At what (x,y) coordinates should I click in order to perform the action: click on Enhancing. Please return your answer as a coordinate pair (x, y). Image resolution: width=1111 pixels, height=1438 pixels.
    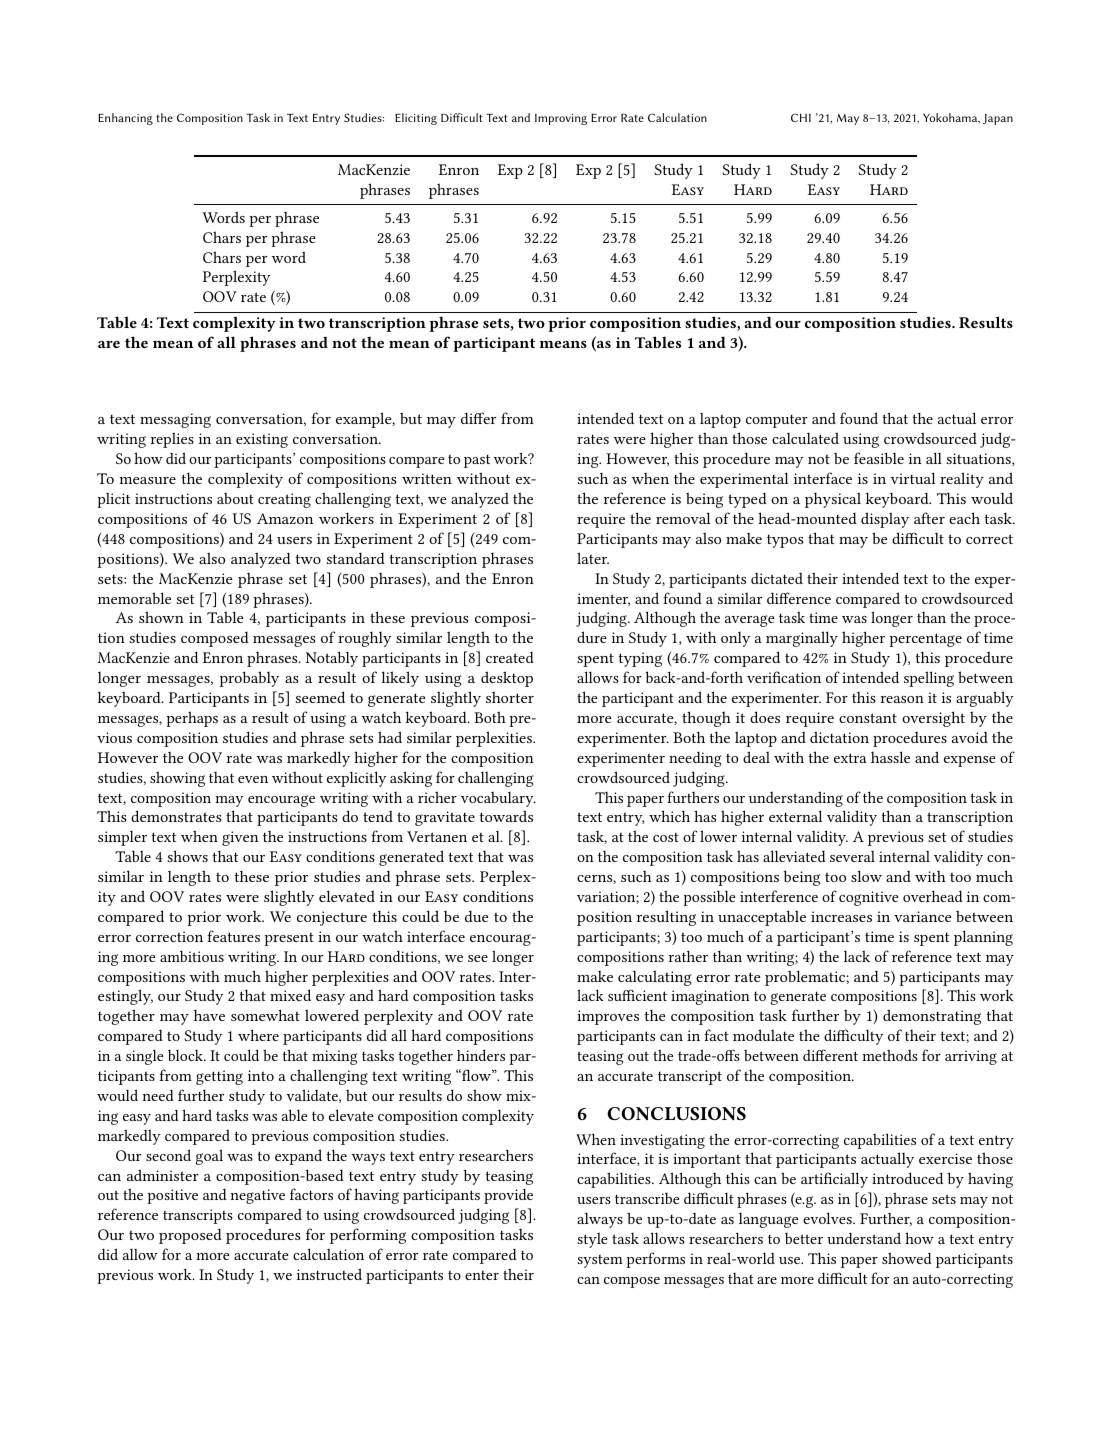
    Looking at the image, I should click on (125, 119).
